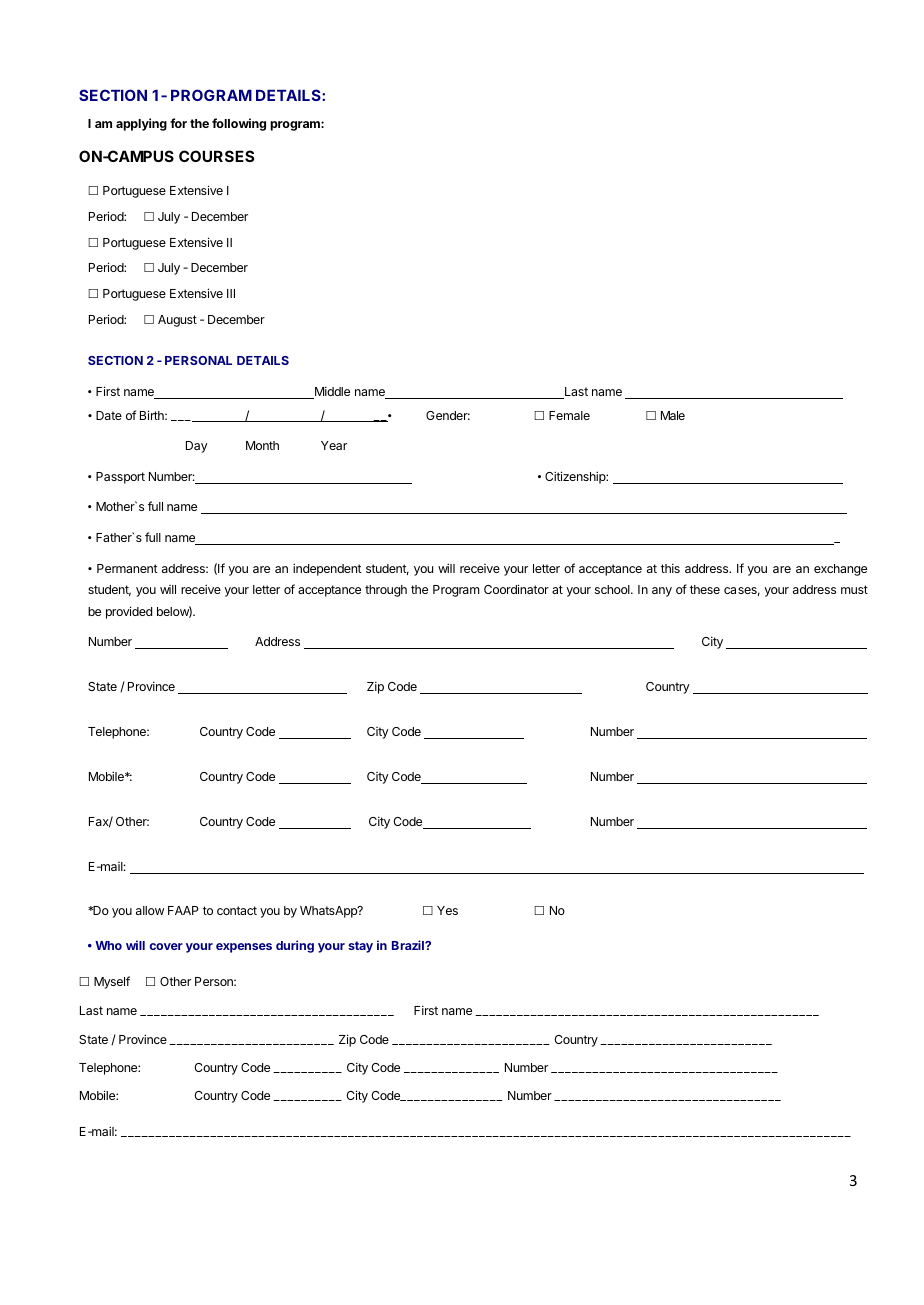 Image resolution: width=924 pixels, height=1305 pixels. Describe the element at coordinates (239, 124) in the page. I see `following` at that location.
